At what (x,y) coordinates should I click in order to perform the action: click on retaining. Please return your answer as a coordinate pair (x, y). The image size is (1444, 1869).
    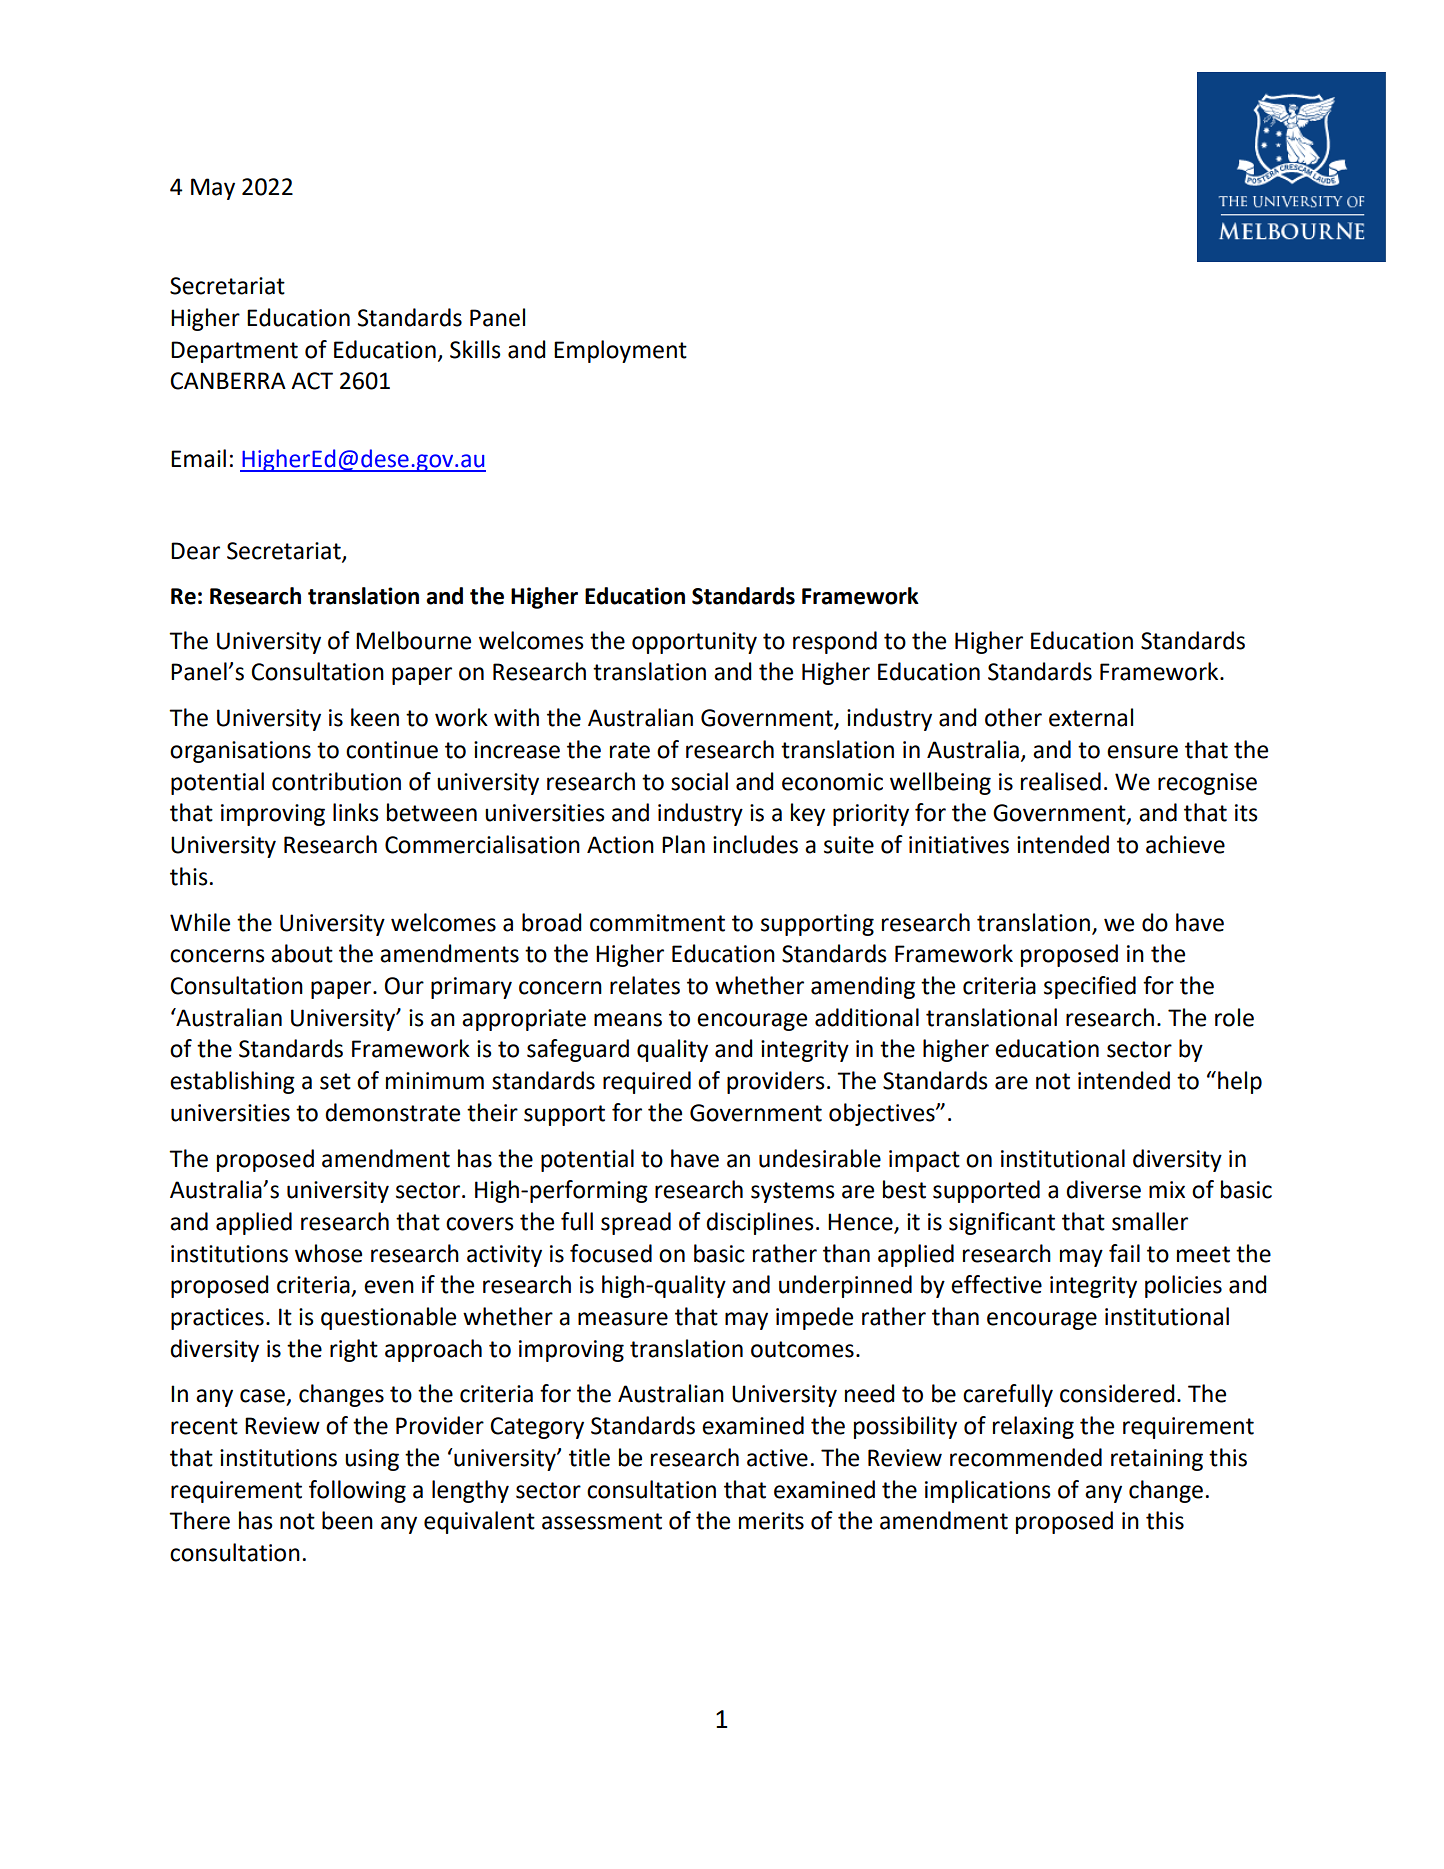
    Looking at the image, I should click on (1157, 1460).
